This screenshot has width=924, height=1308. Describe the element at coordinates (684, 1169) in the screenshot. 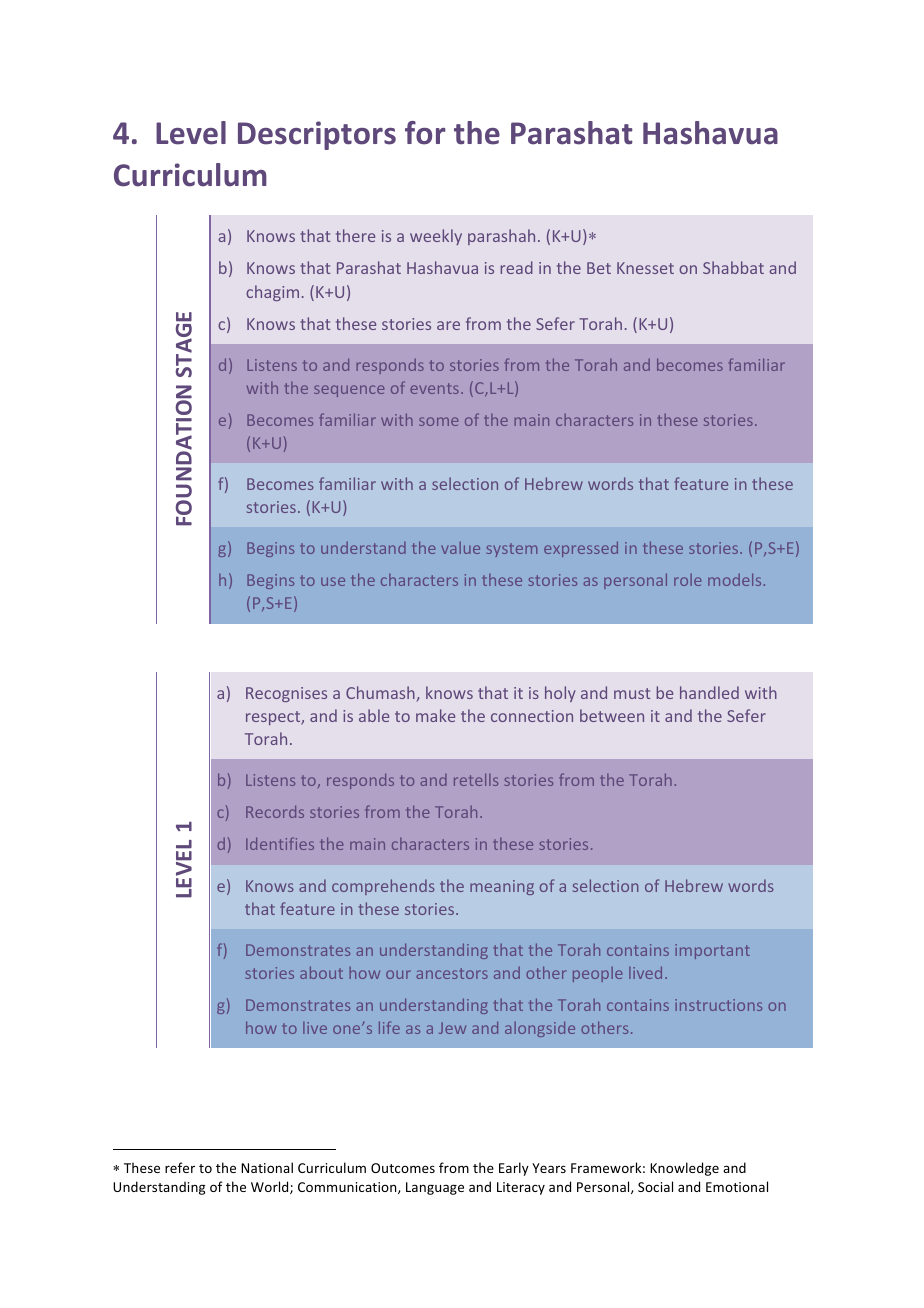

I see `Knowledge` at that location.
